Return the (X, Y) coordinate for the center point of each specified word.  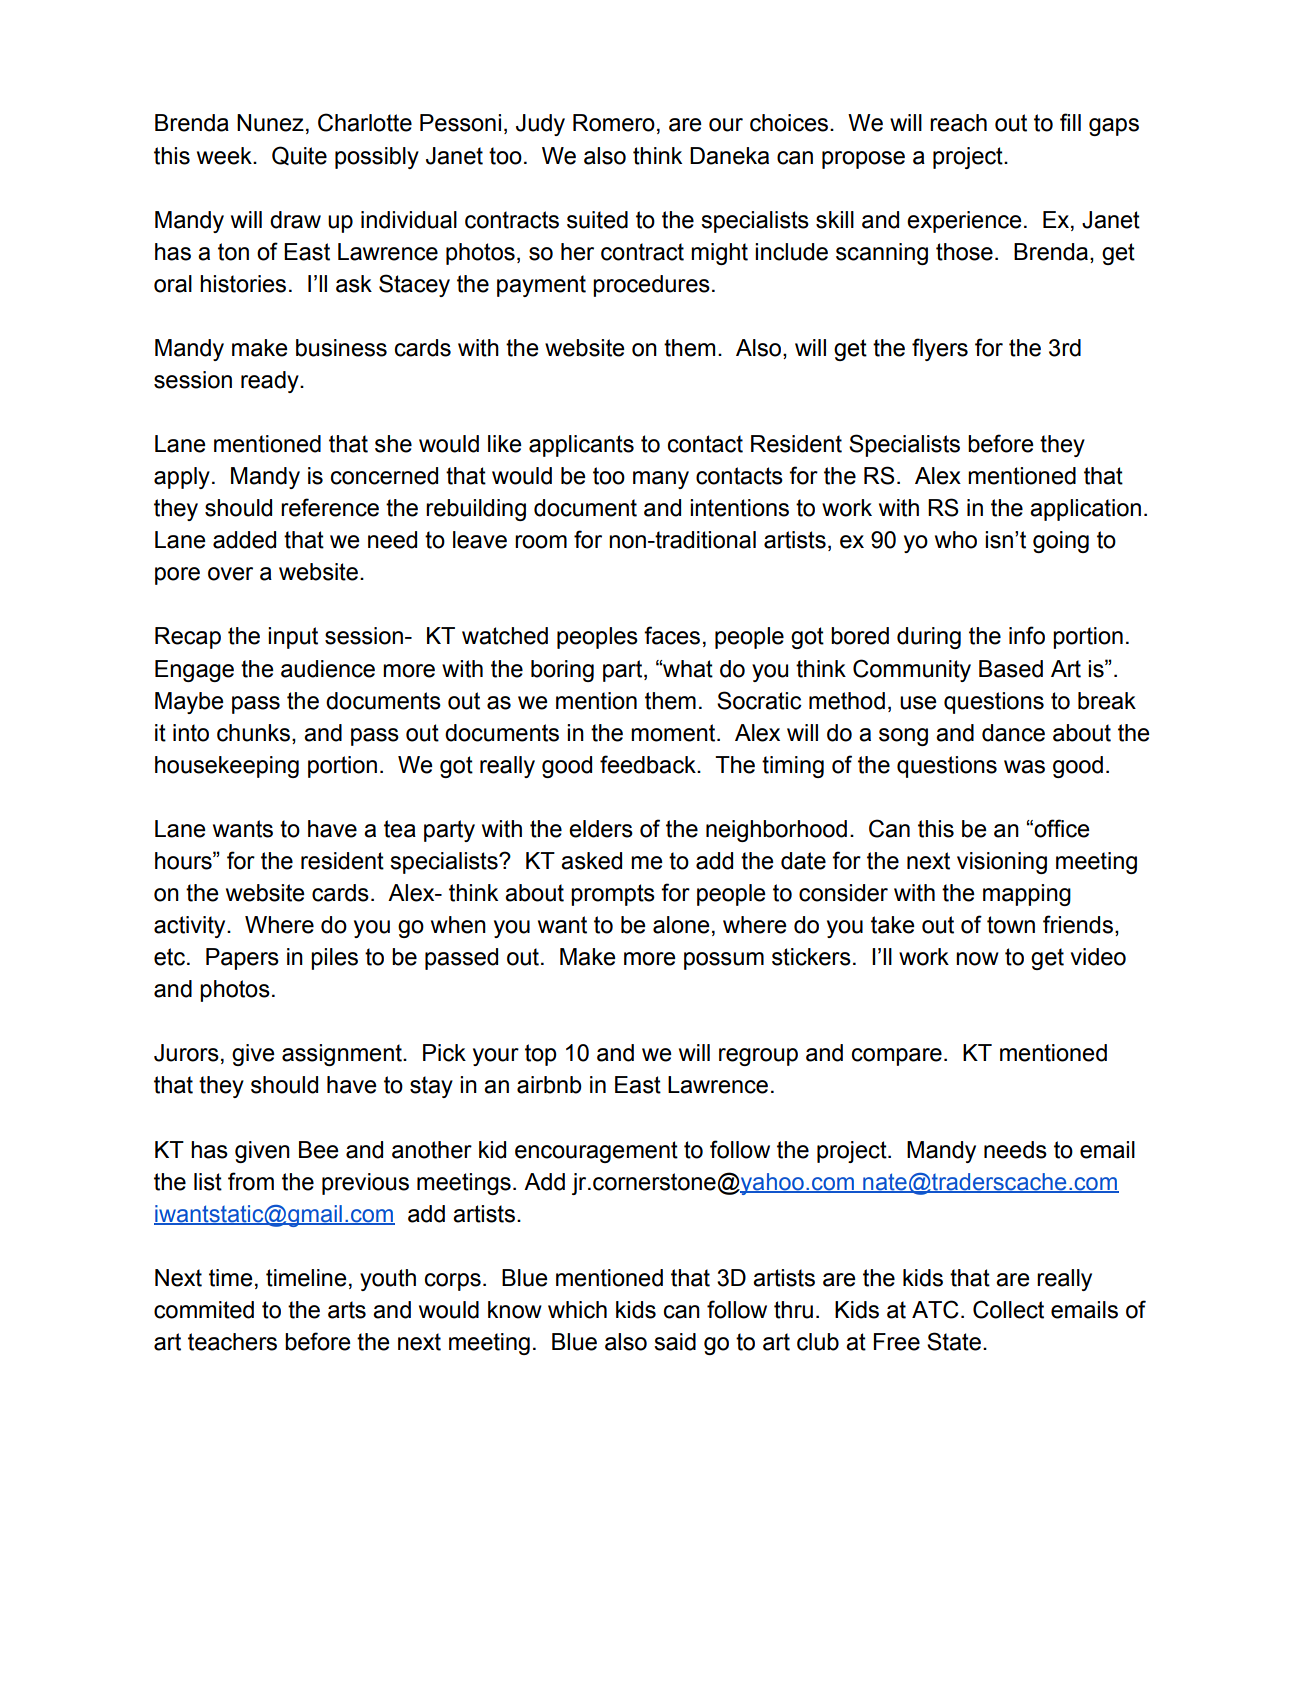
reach (958, 123)
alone (681, 925)
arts (347, 1310)
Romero (614, 123)
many (661, 480)
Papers (242, 959)
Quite (299, 155)
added (244, 540)
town (1011, 925)
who (956, 540)
